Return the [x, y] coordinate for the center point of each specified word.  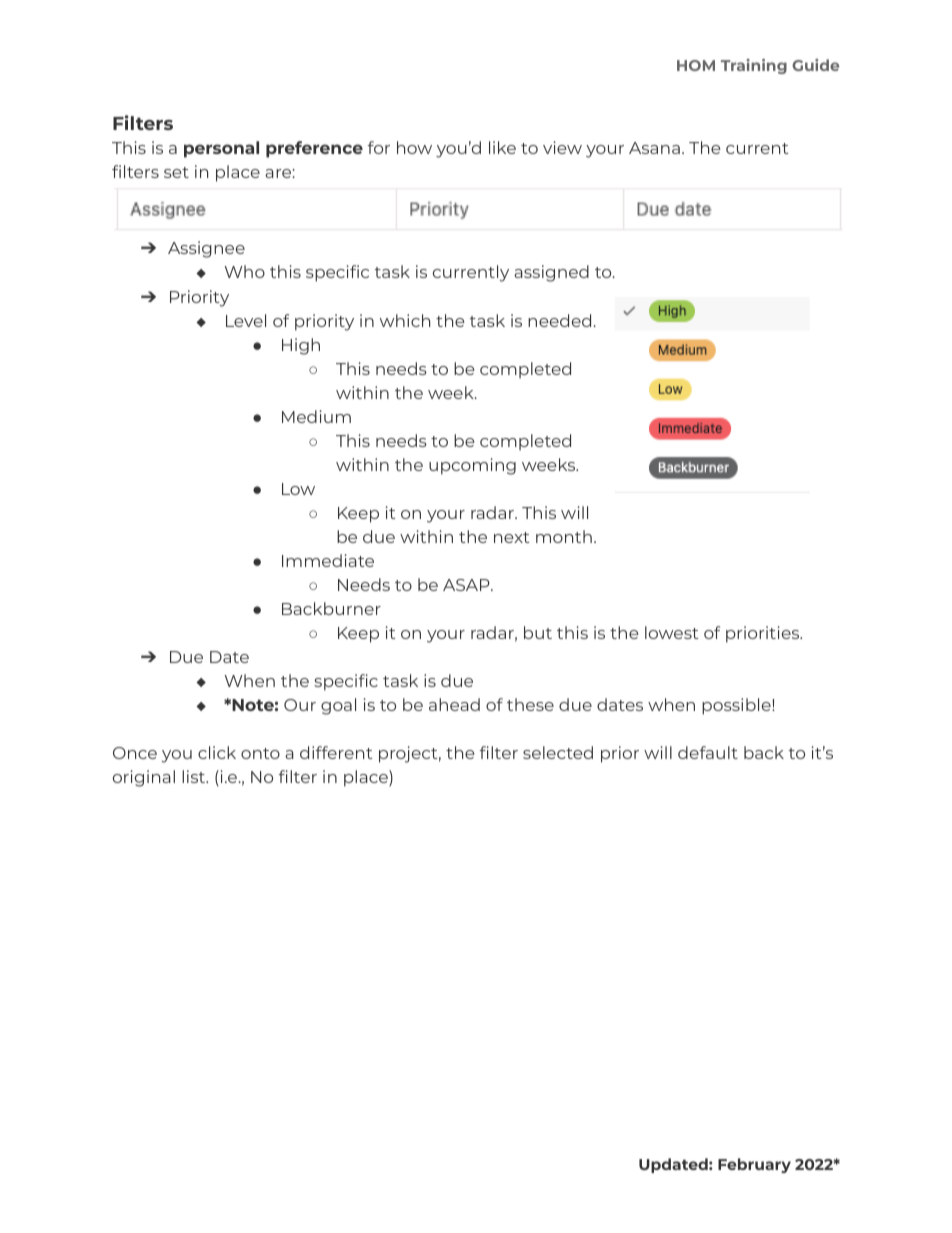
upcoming [472, 466]
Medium [316, 416]
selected [558, 752]
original [144, 778]
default [708, 752]
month [564, 536]
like [502, 147]
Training [754, 66]
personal [221, 149]
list [195, 776]
